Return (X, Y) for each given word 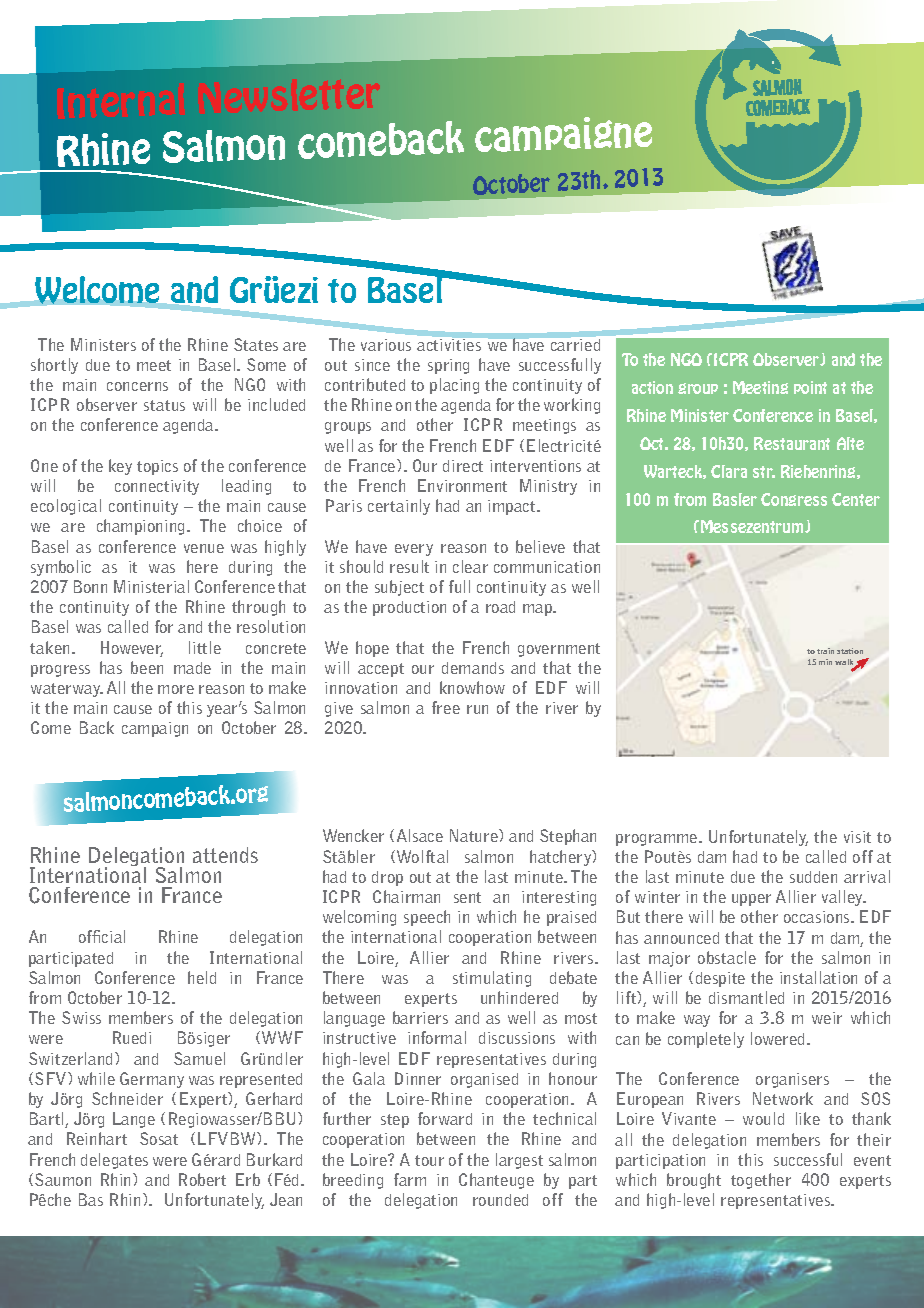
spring (448, 366)
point (810, 387)
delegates (114, 1161)
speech (427, 918)
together (761, 1181)
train (825, 651)
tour (429, 1160)
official (102, 936)
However (132, 649)
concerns (137, 386)
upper (751, 900)
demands (473, 668)
